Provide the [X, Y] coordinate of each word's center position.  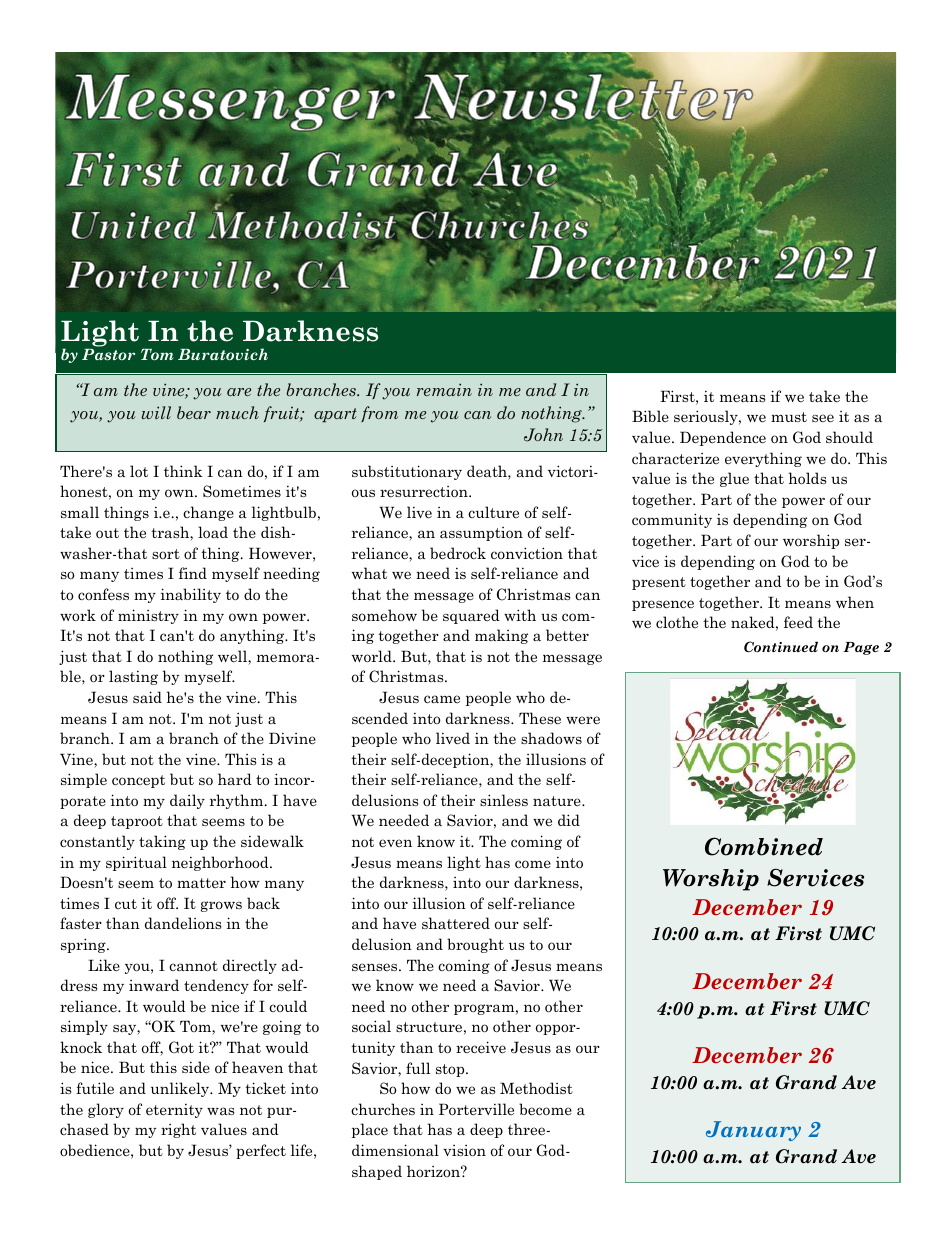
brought [475, 945]
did [569, 820]
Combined [764, 846]
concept [138, 781]
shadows [551, 738]
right [178, 1130]
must [789, 417]
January [753, 1131]
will [156, 412]
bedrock [458, 553]
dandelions [183, 923]
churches [383, 1109]
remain [444, 389]
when [855, 602]
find [193, 573]
